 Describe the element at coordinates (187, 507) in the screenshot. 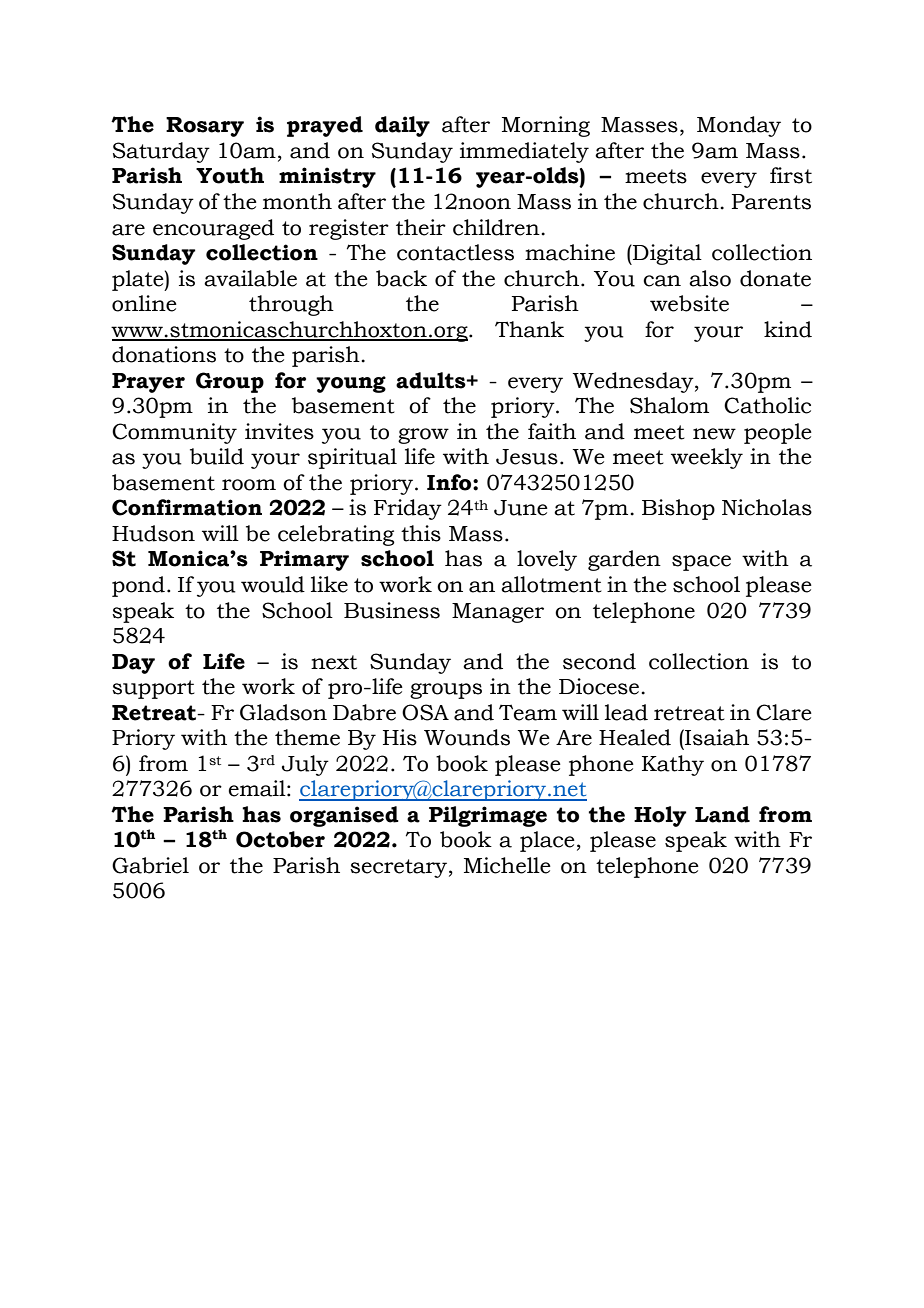

I see `Confirmation` at that location.
